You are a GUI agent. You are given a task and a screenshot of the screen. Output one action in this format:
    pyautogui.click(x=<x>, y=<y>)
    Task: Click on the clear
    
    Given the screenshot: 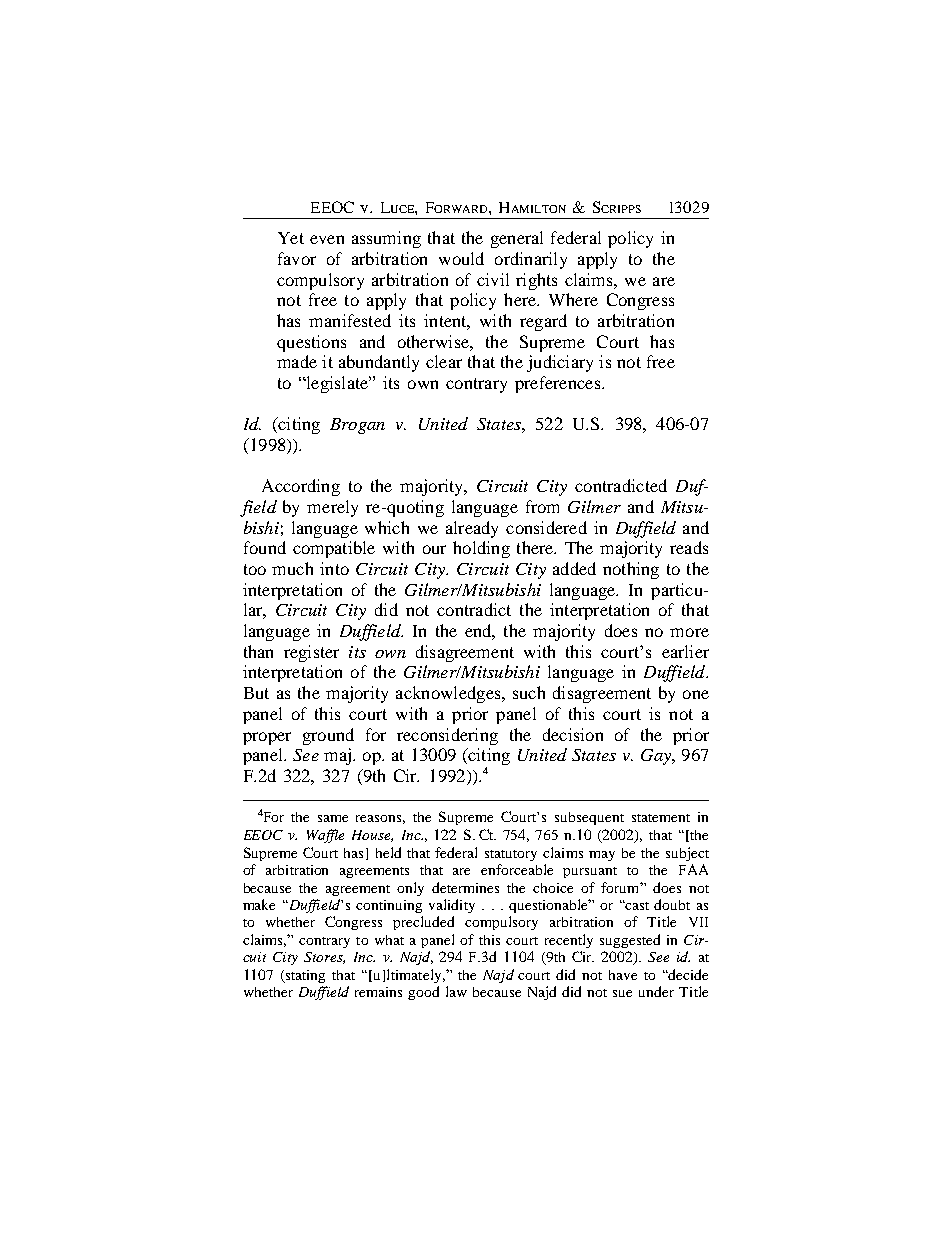 What is the action you would take?
    pyautogui.click(x=444, y=361)
